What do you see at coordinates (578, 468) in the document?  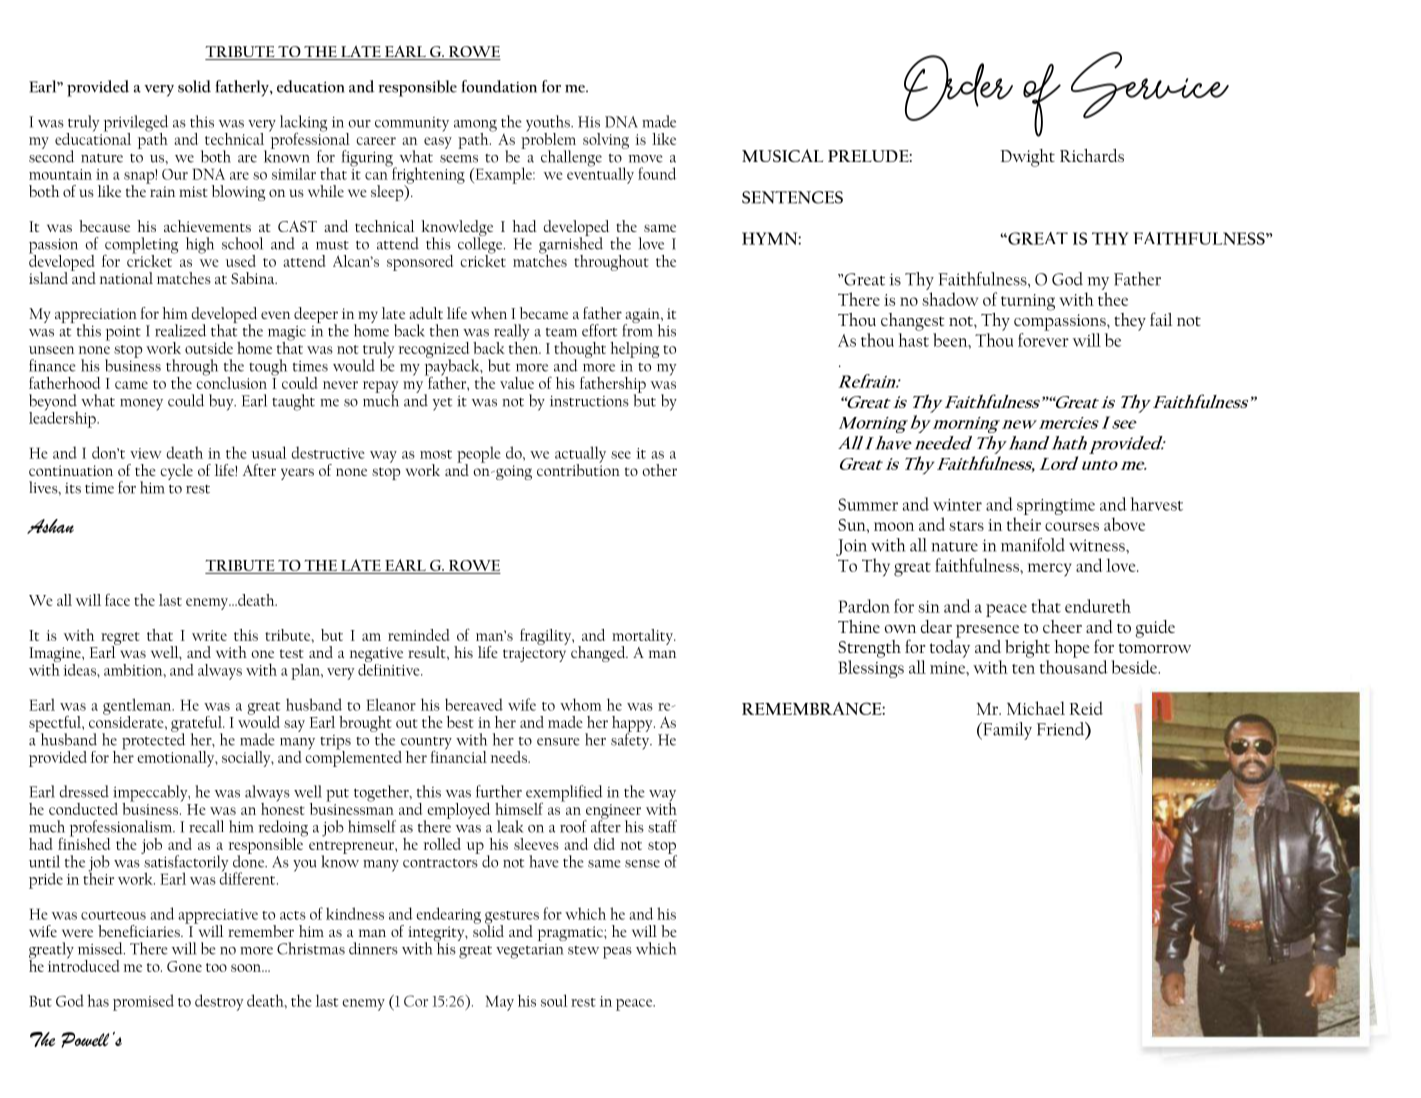 I see `contribution` at bounding box center [578, 468].
